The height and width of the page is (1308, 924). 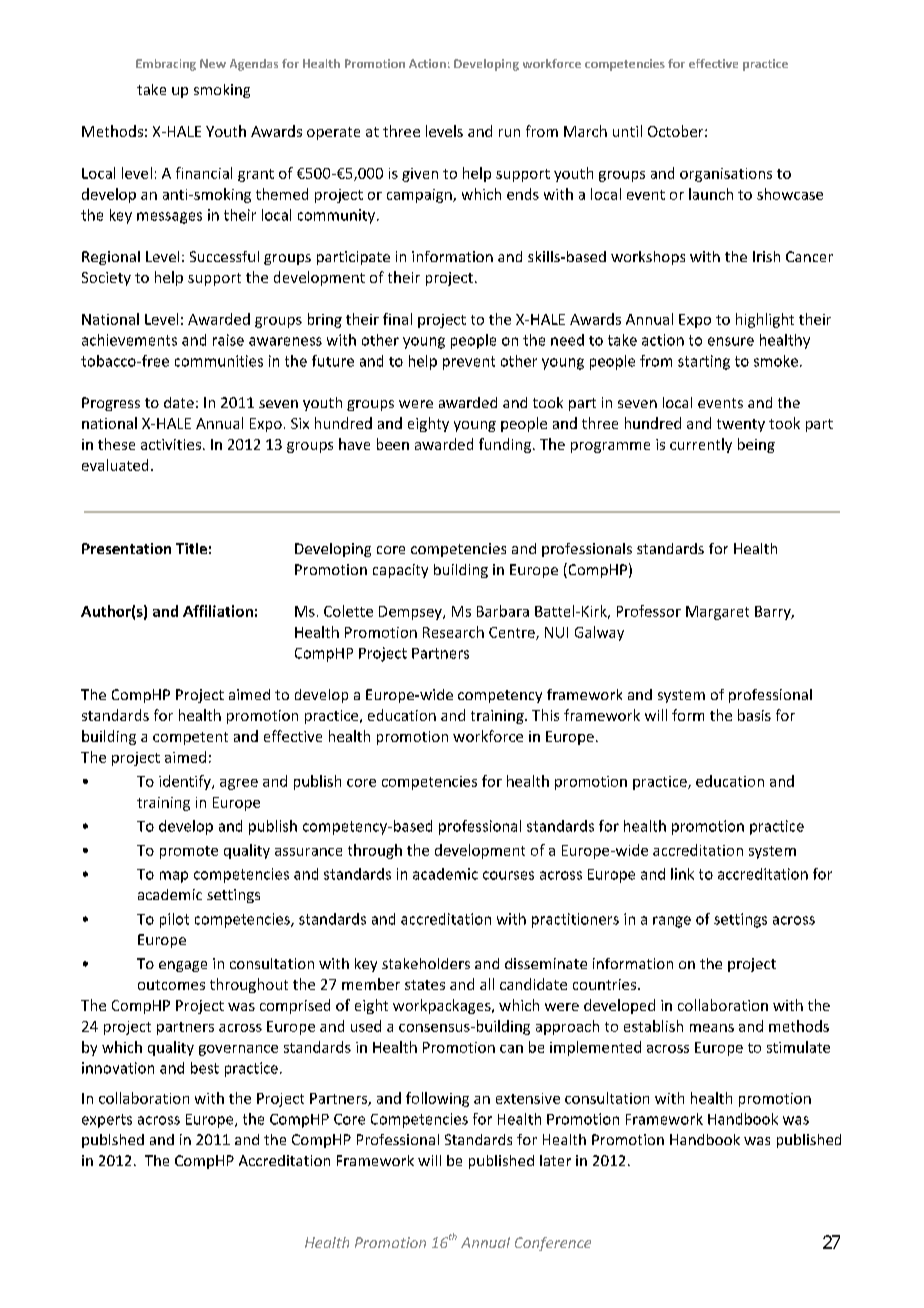 I want to click on all, so click(x=487, y=984).
